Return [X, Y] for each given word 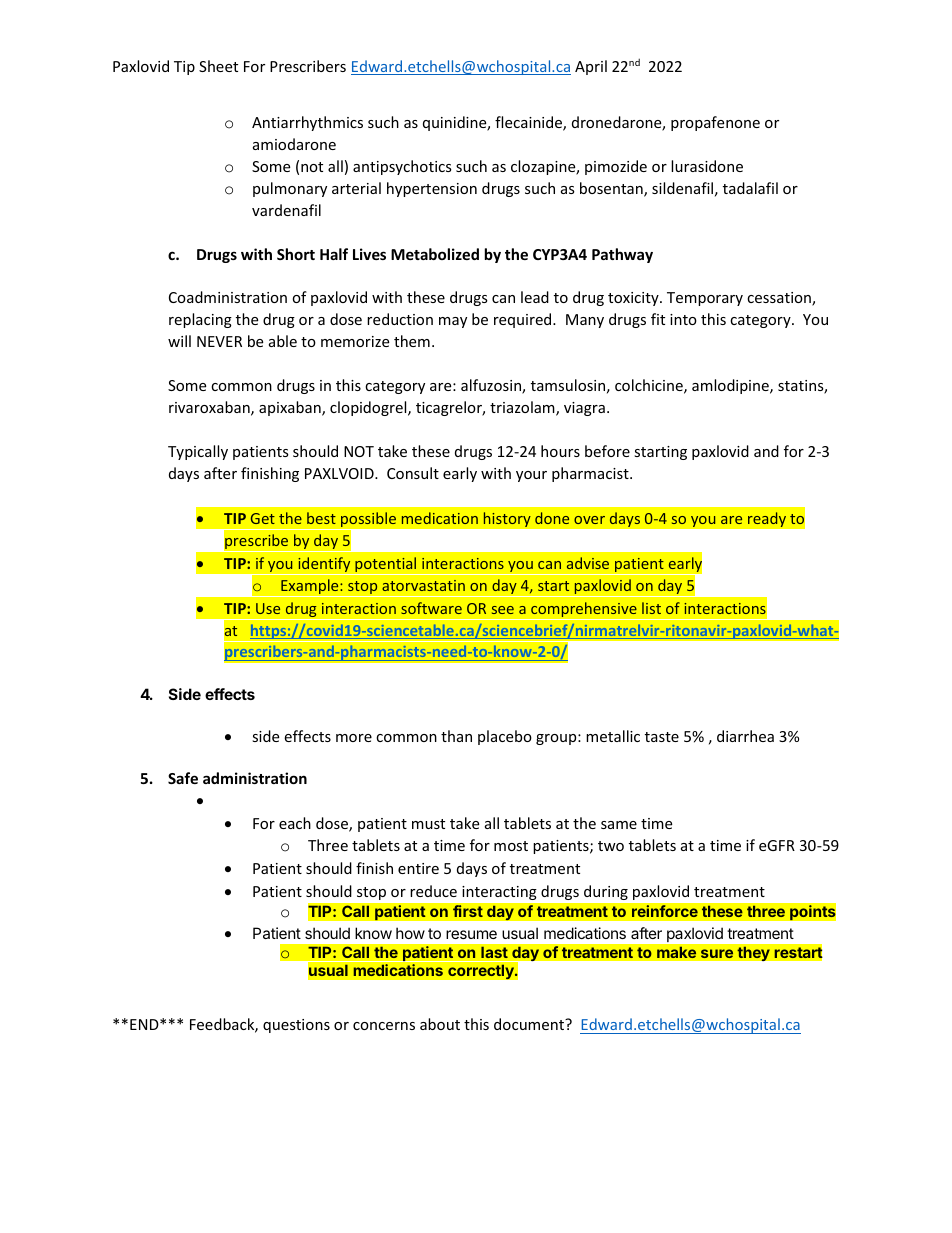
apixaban [291, 408]
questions [296, 1026]
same [619, 825]
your [531, 476]
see [503, 610]
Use [268, 608]
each [295, 823]
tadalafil [750, 188]
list [651, 608]
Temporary [705, 299]
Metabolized [435, 254]
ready [767, 519]
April [591, 67]
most [511, 846]
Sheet [218, 66]
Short [296, 254]
